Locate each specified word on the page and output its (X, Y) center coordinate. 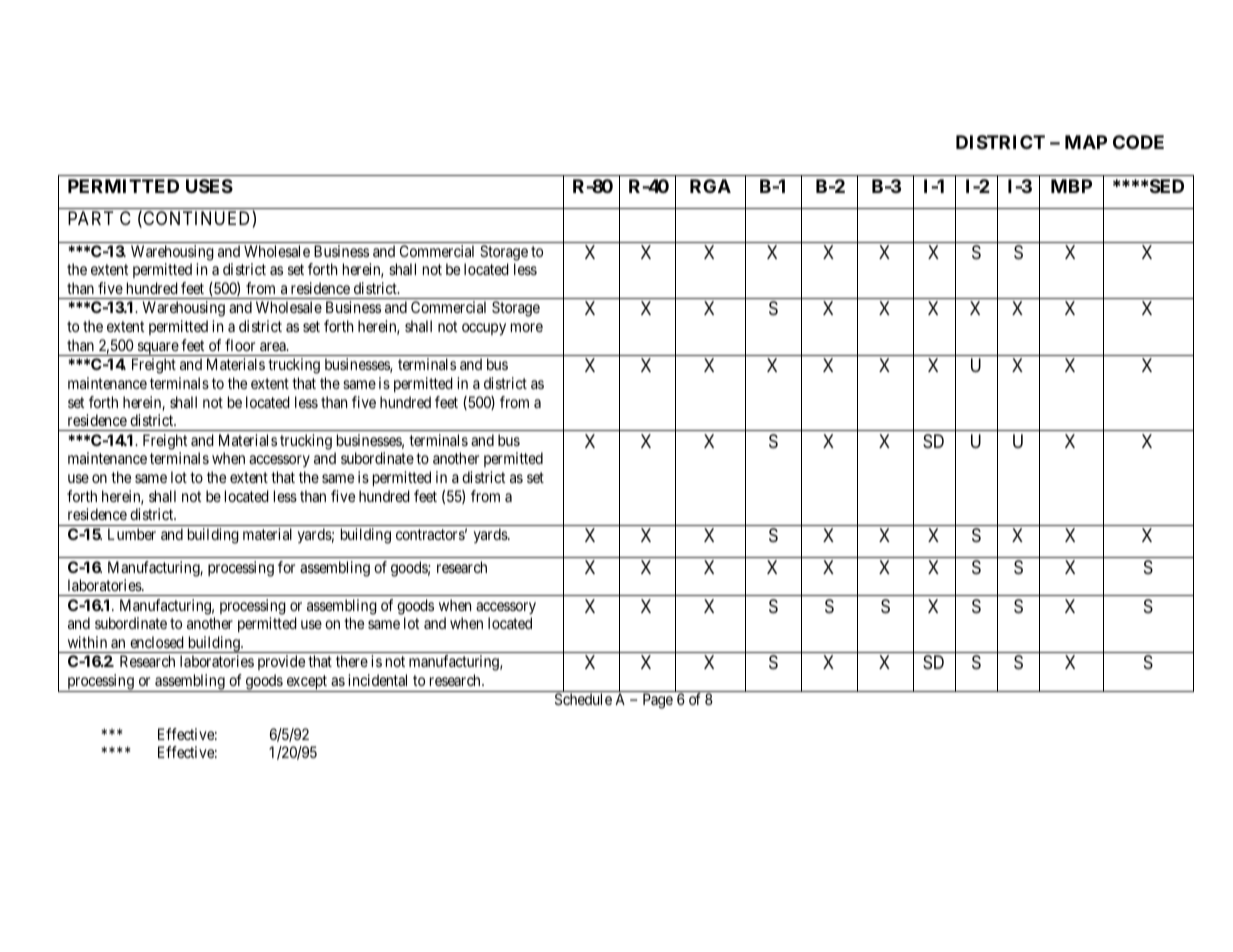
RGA (710, 186)
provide (281, 662)
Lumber (132, 534)
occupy (484, 329)
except (306, 683)
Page (658, 701)
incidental (377, 680)
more (527, 327)
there (352, 661)
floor (240, 345)
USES (209, 186)
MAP (1086, 142)
